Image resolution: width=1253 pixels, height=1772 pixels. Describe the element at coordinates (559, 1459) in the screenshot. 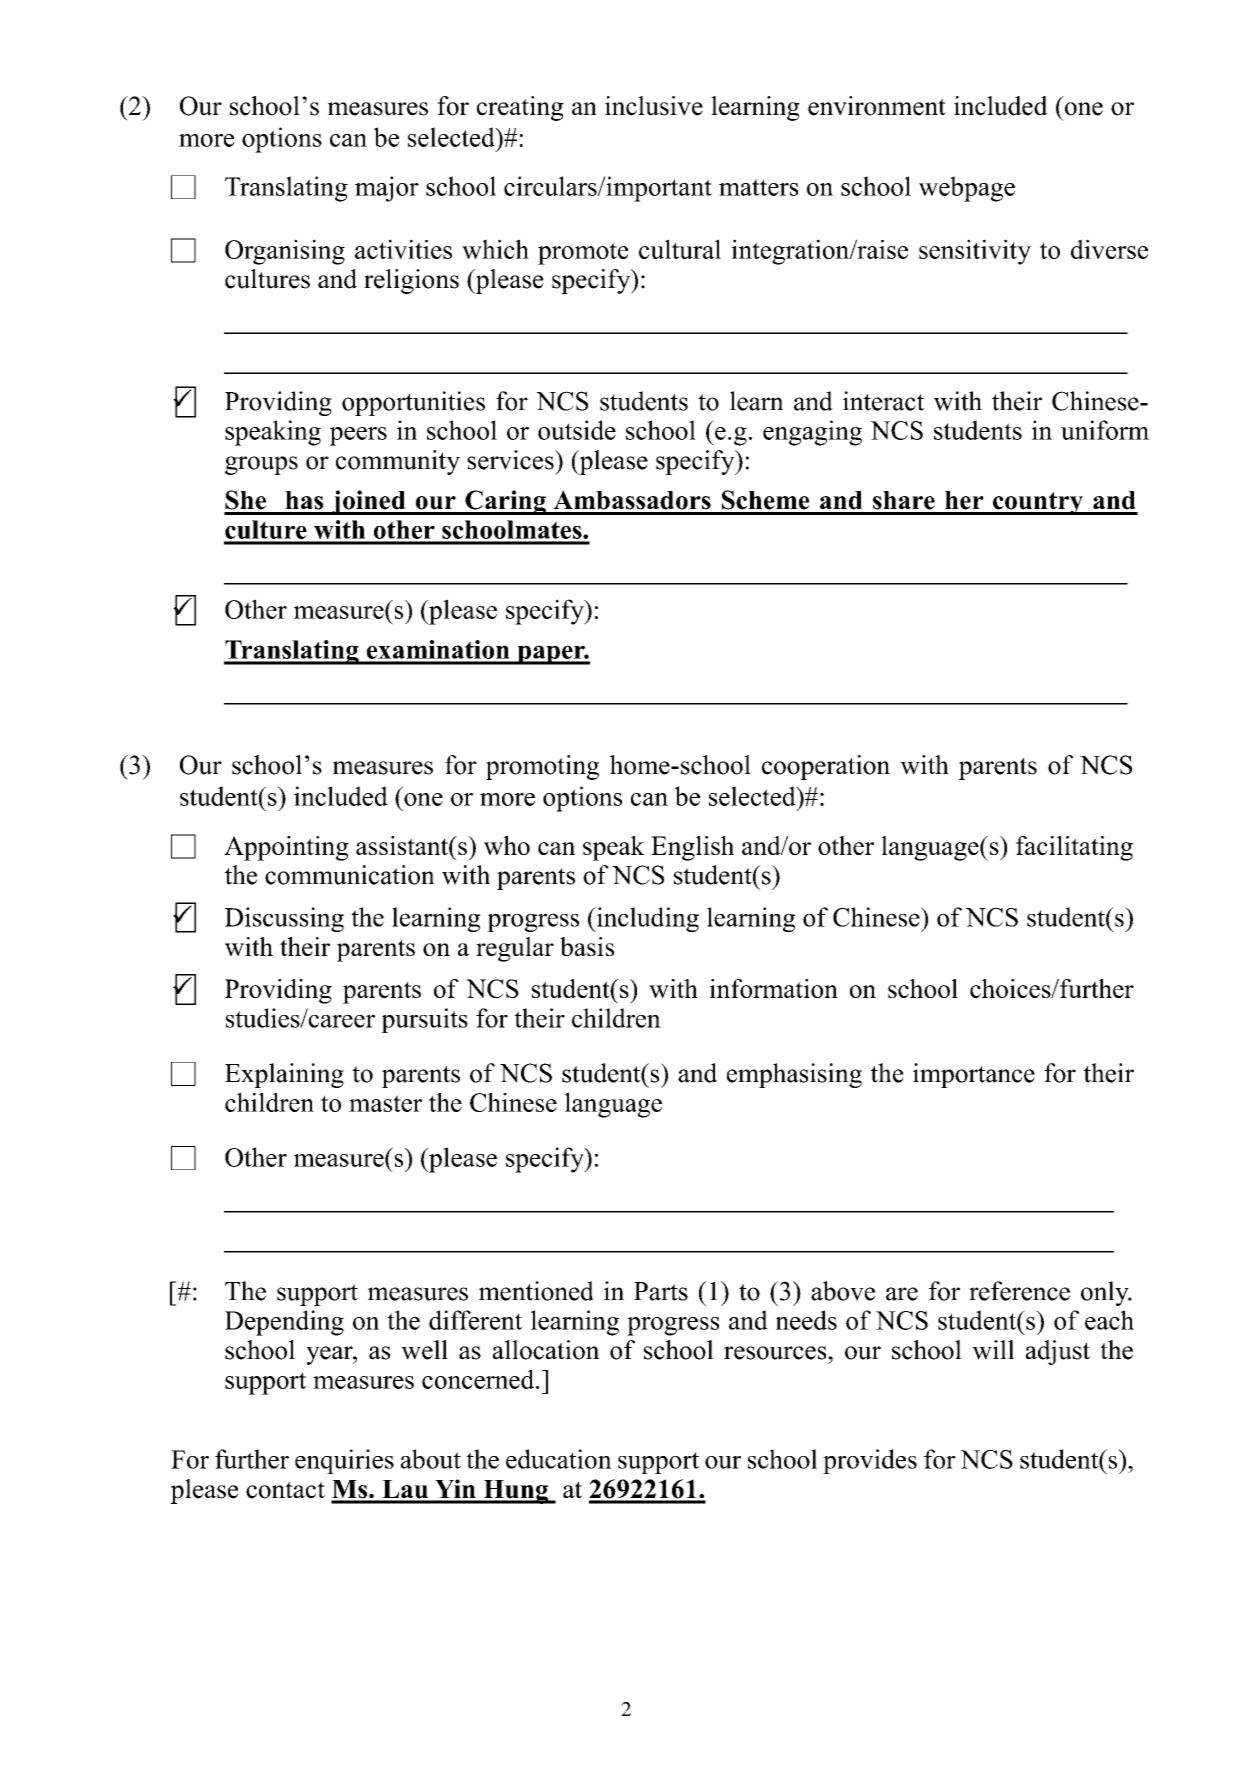

I see `education` at that location.
